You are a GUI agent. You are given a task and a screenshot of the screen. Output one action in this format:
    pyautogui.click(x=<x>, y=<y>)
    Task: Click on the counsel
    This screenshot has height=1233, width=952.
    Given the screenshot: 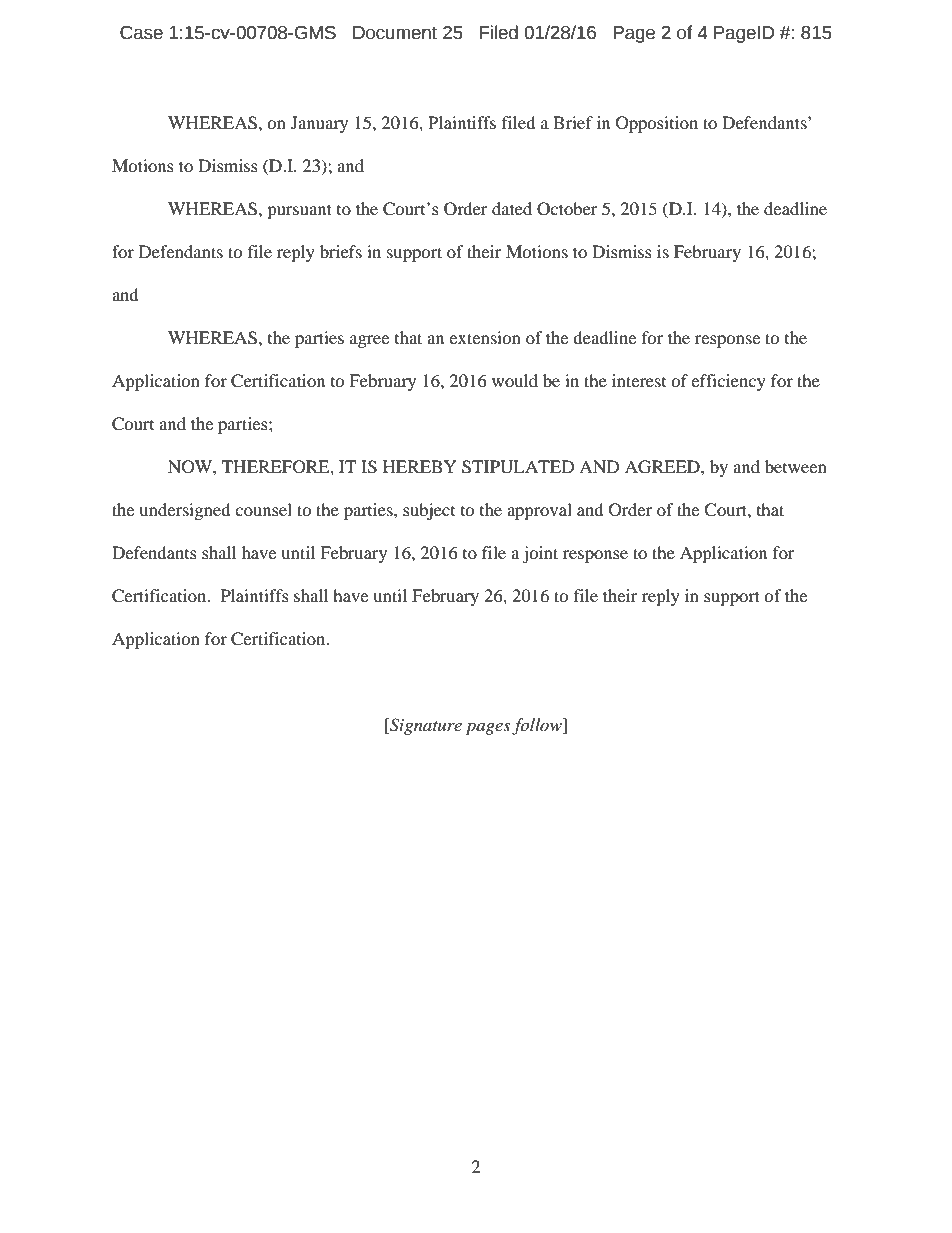 What is the action you would take?
    pyautogui.click(x=263, y=509)
